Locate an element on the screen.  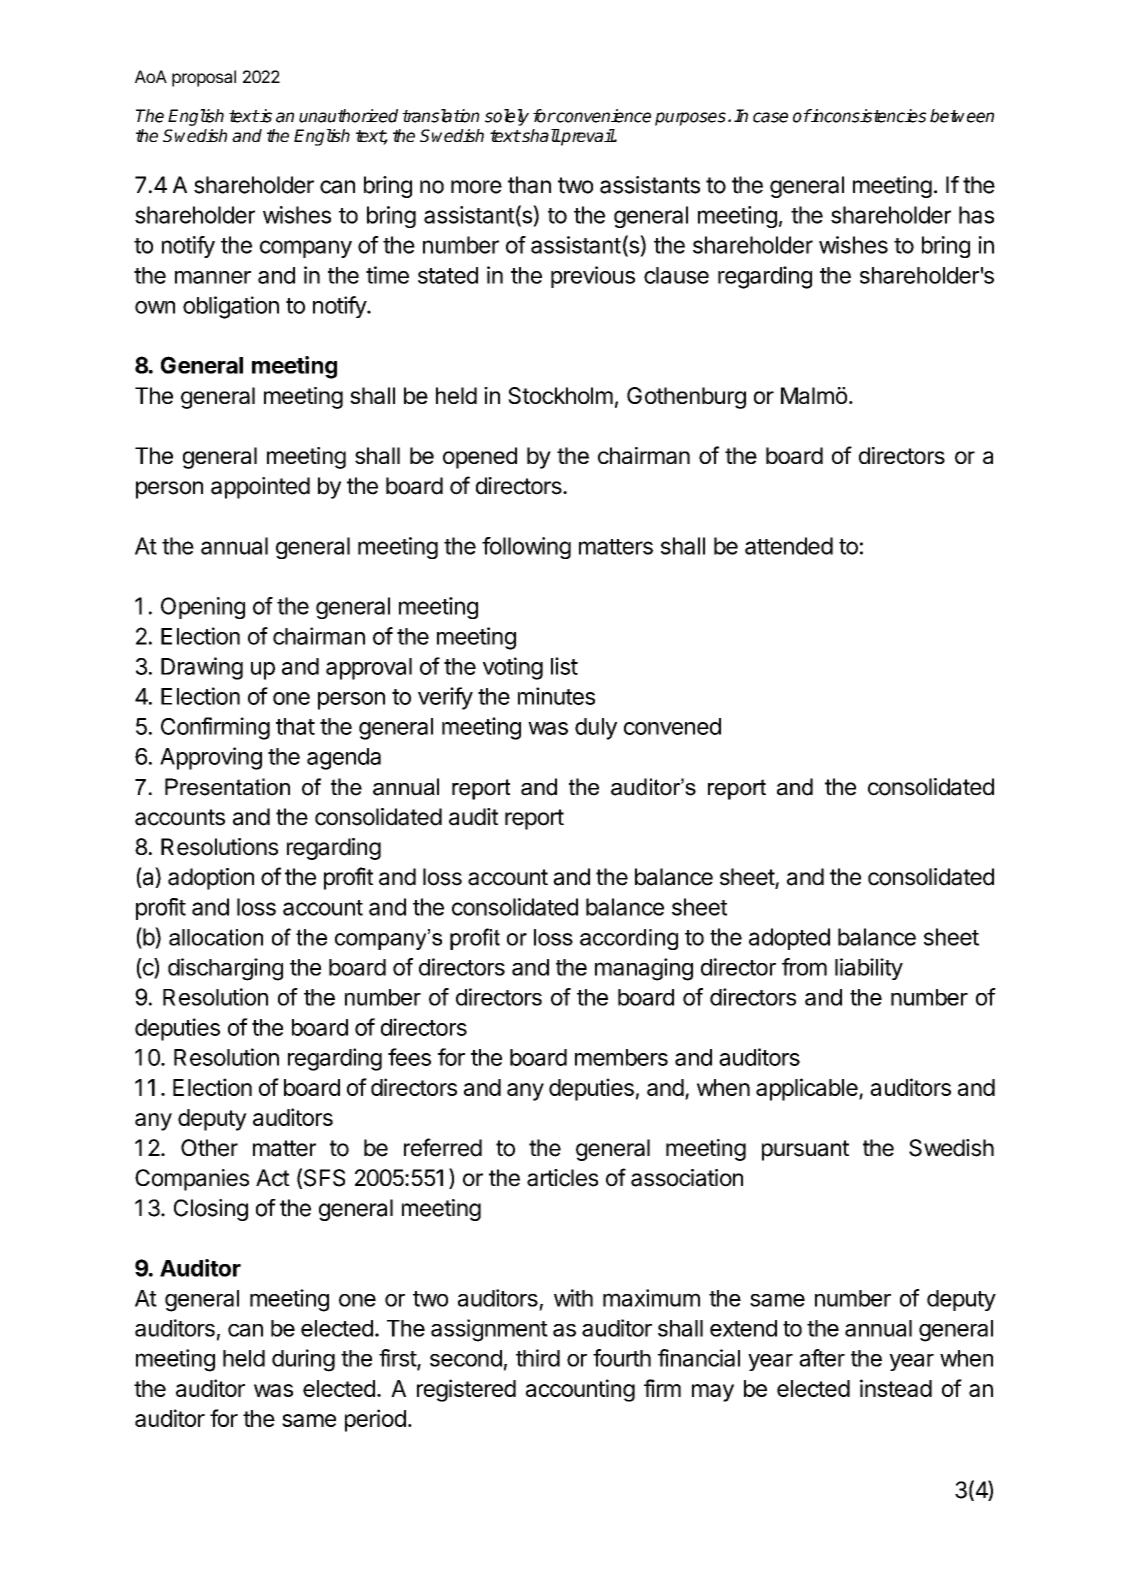
instead is located at coordinates (896, 1388).
